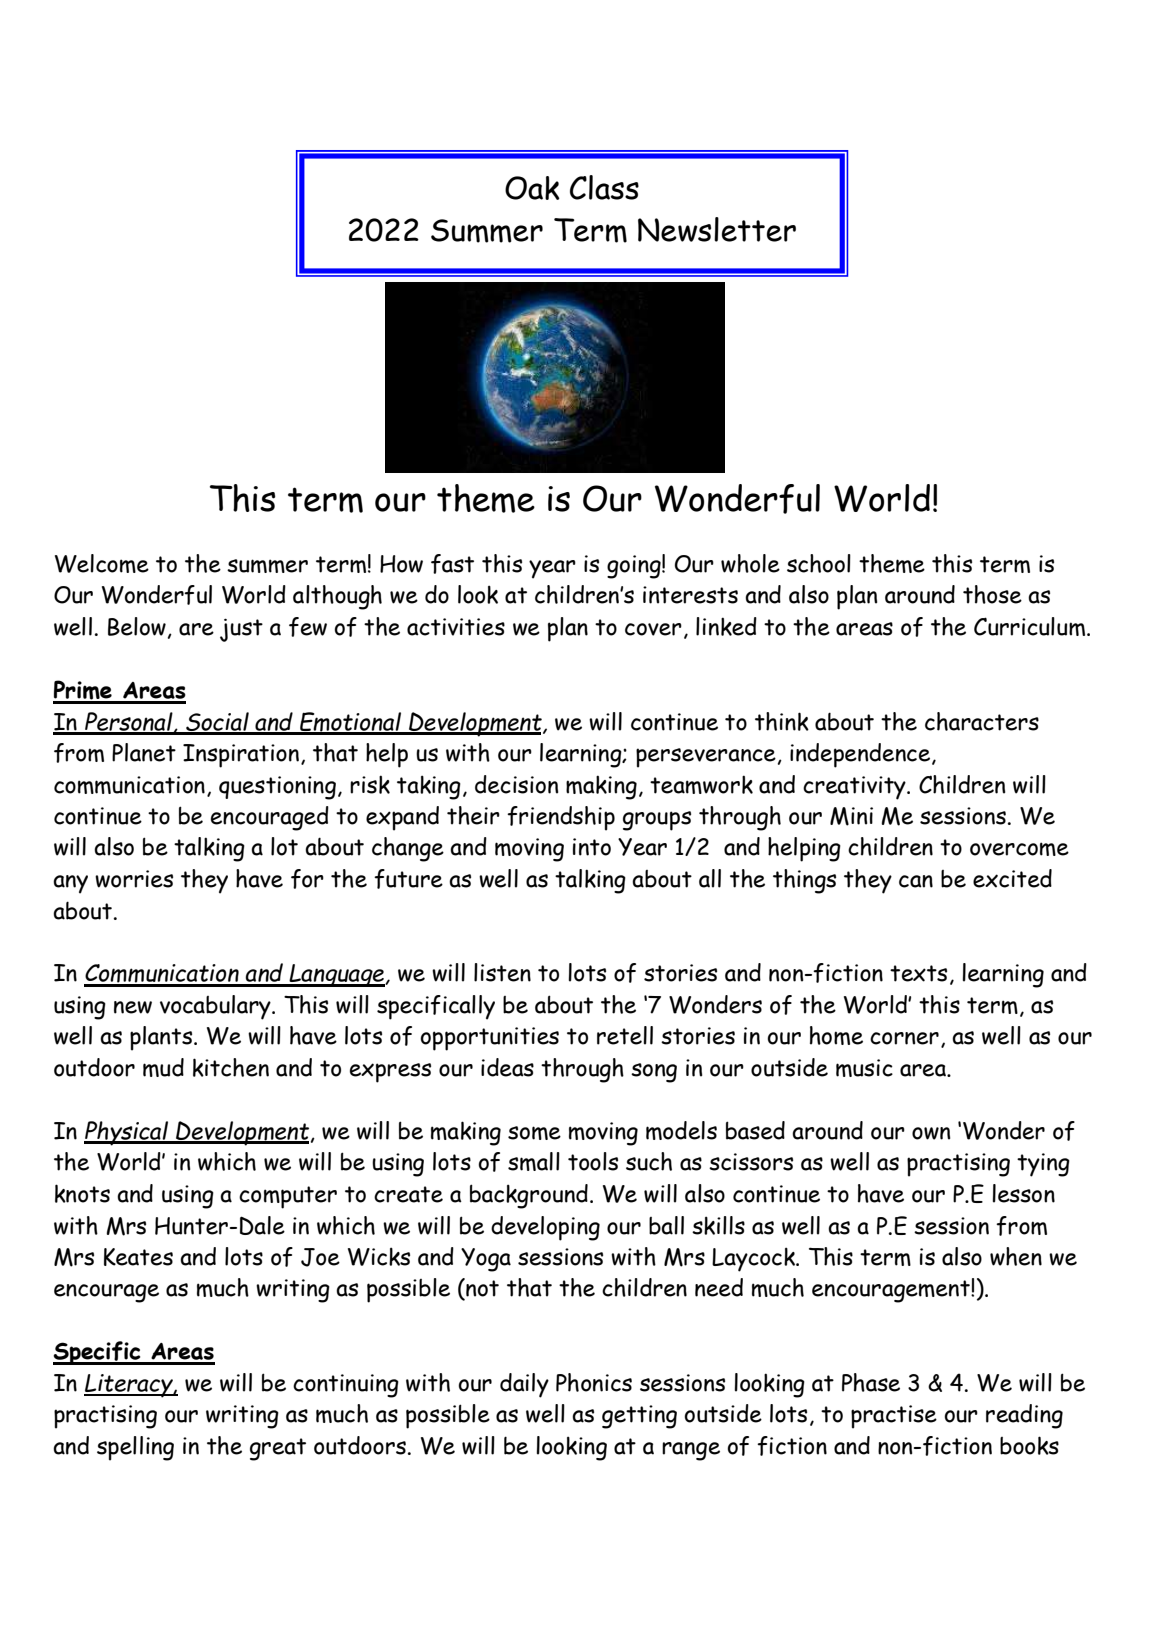  I want to click on Oak, so click(532, 188).
